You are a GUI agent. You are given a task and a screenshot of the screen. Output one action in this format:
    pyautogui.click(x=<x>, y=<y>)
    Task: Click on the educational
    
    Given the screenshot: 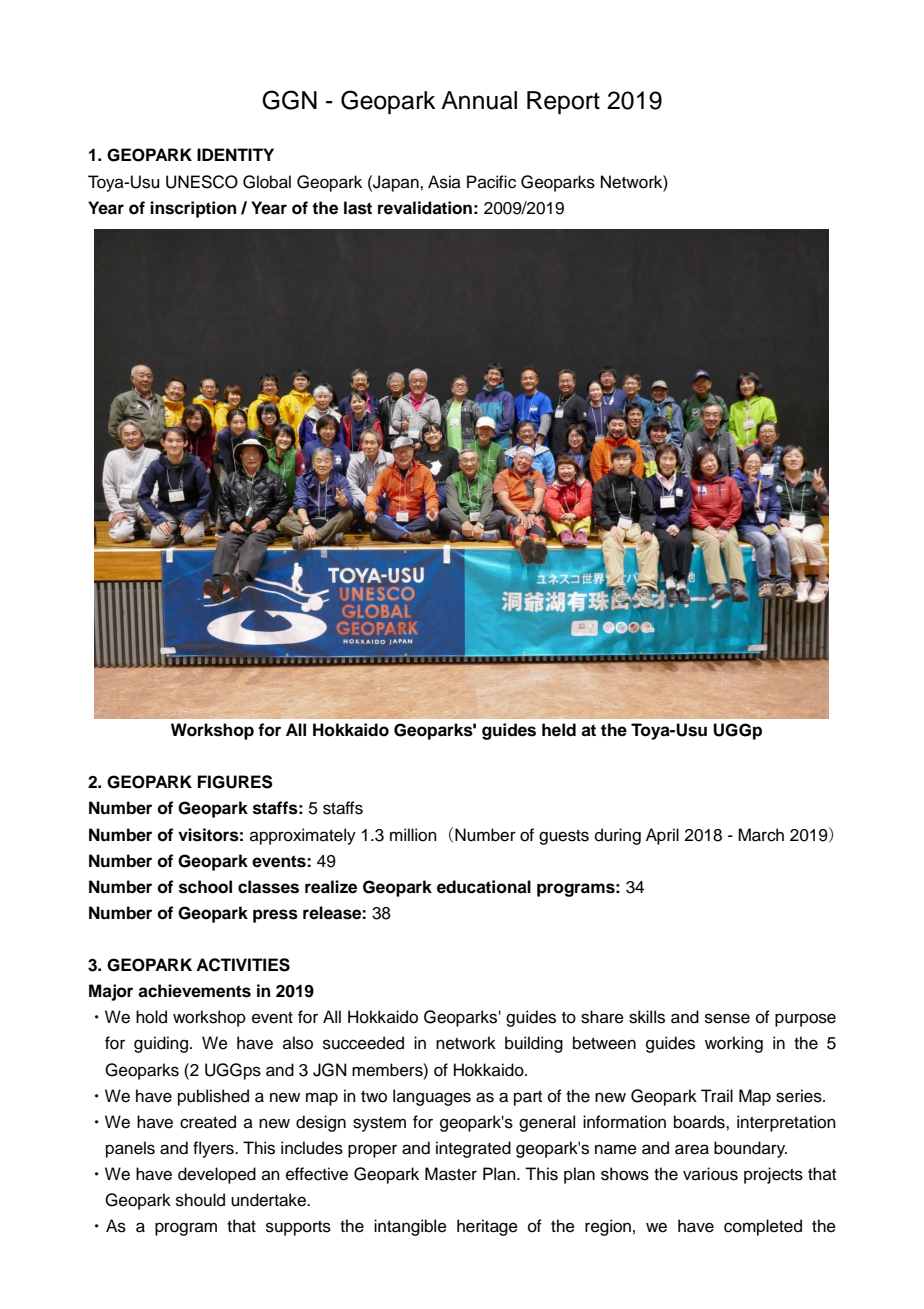 What is the action you would take?
    pyautogui.click(x=484, y=887)
